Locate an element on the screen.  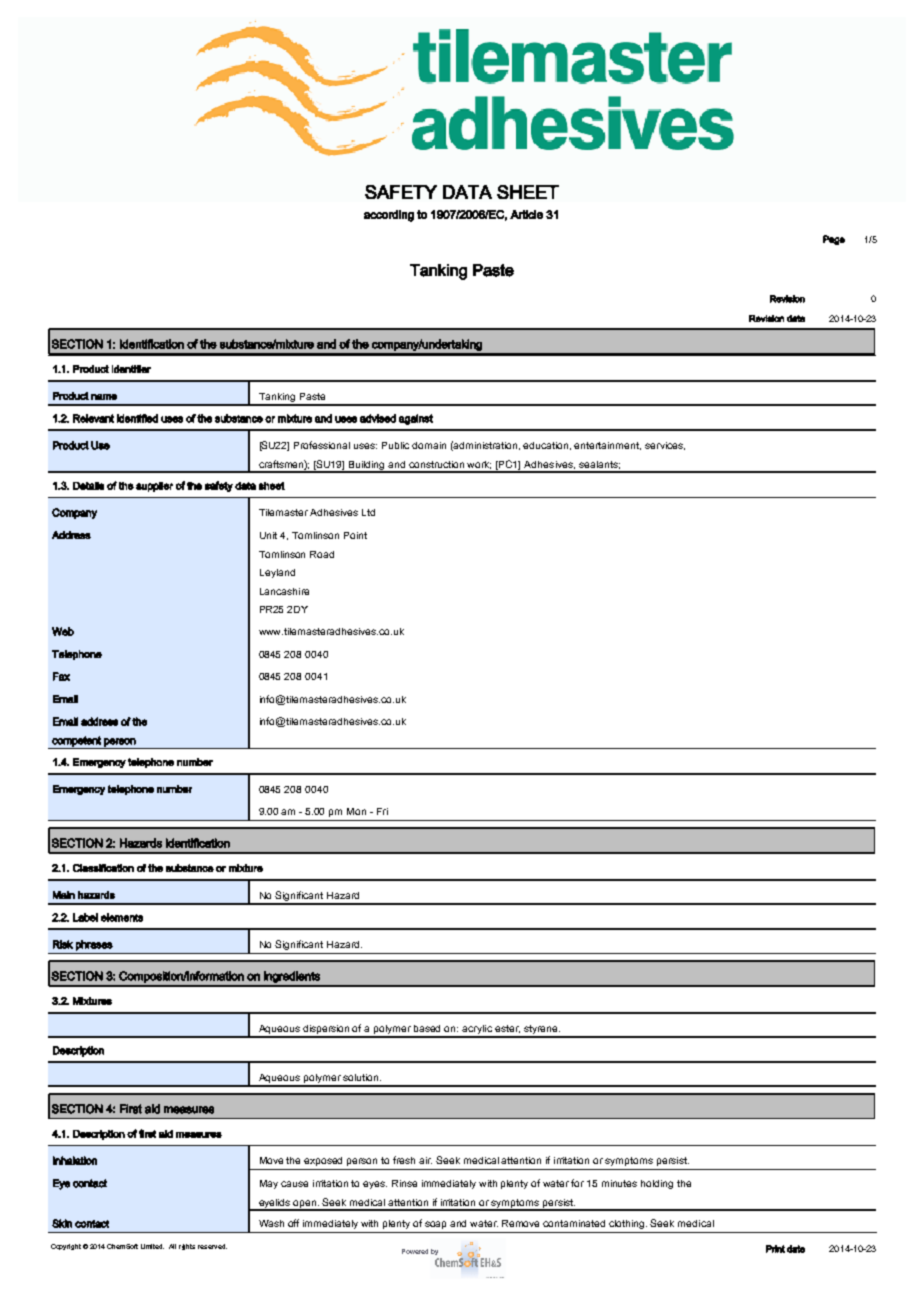
Print is located at coordinates (775, 1249).
